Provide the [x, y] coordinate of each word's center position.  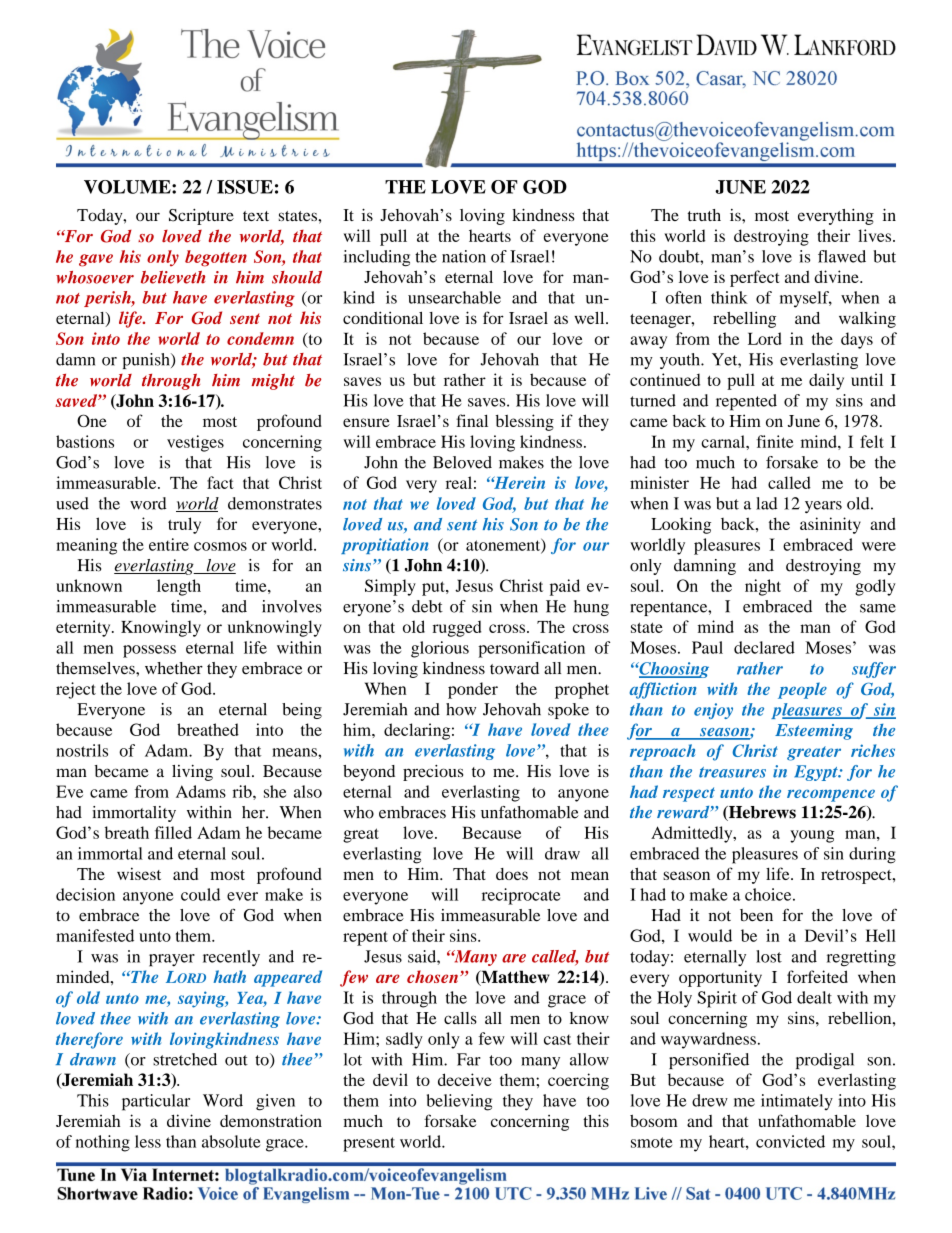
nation [464, 256]
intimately [797, 1102]
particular [156, 1102]
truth [704, 215]
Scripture [201, 217]
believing [459, 1102]
